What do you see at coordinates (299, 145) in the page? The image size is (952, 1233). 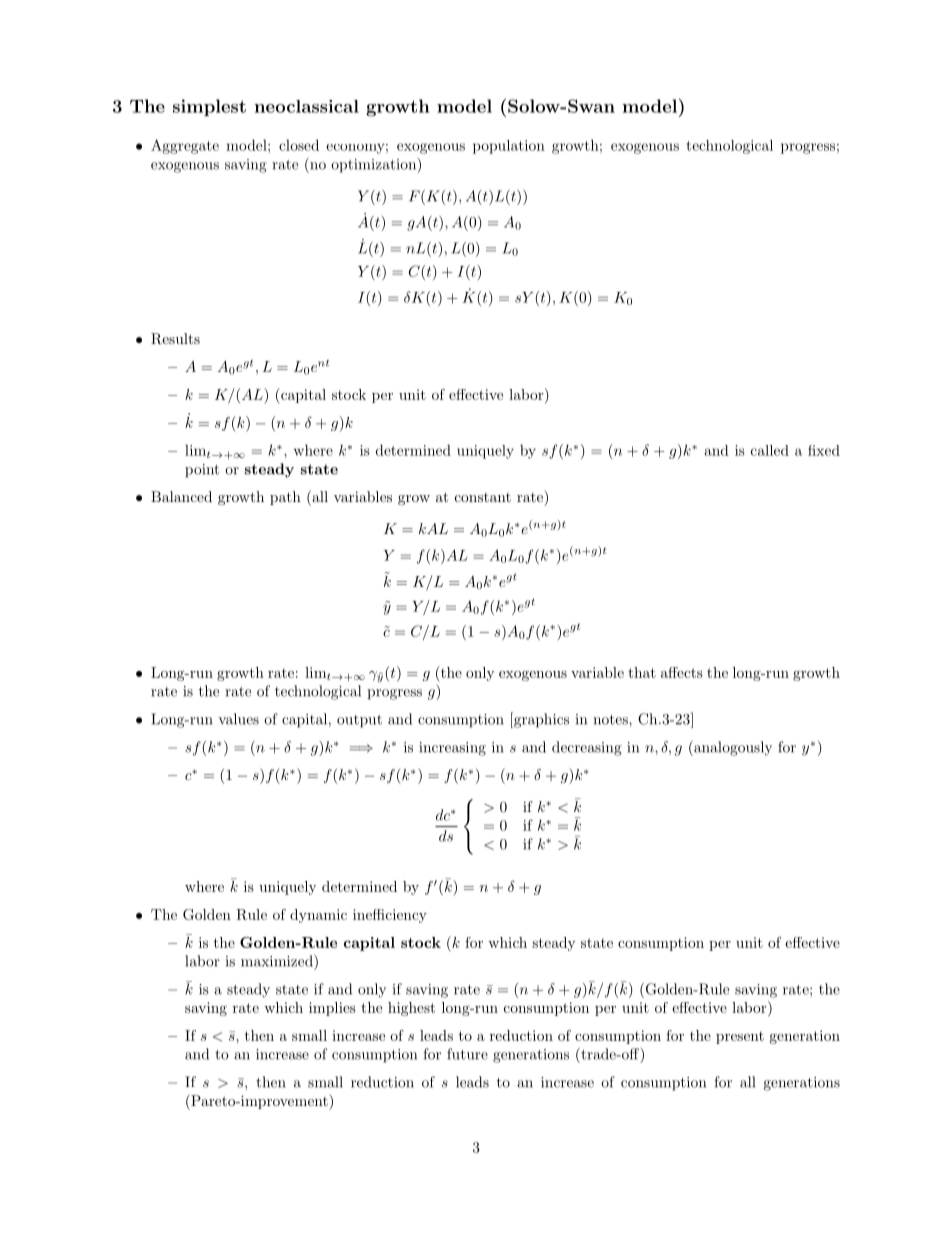 I see `closed` at bounding box center [299, 145].
